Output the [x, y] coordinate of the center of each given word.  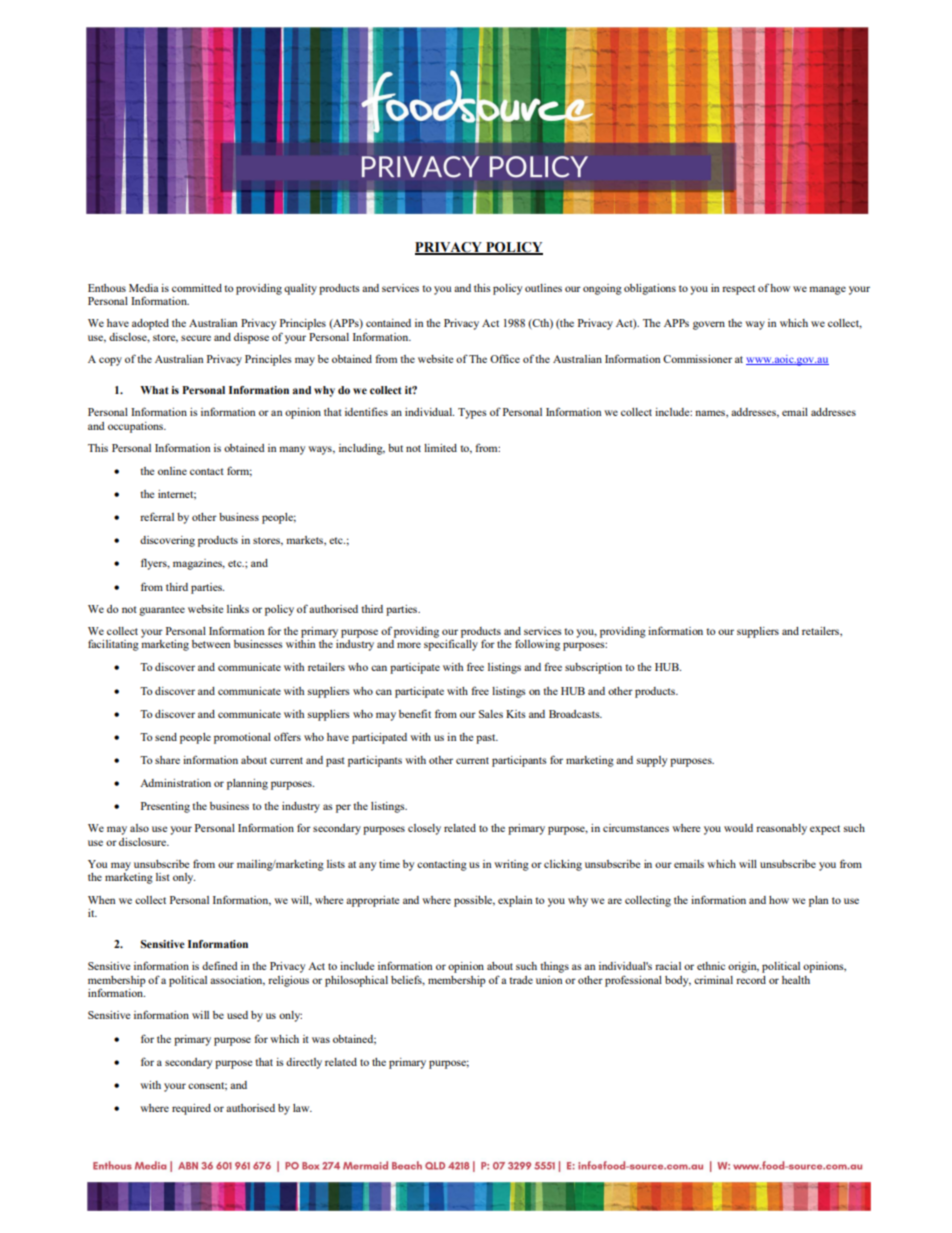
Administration [175, 783]
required [191, 1109]
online [172, 471]
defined [220, 965]
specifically [451, 645]
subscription [593, 668]
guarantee [162, 611]
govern [709, 325]
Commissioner [697, 359]
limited [440, 448]
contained [388, 323]
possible [474, 901]
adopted [150, 324]
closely [424, 829]
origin [743, 967]
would [738, 828]
